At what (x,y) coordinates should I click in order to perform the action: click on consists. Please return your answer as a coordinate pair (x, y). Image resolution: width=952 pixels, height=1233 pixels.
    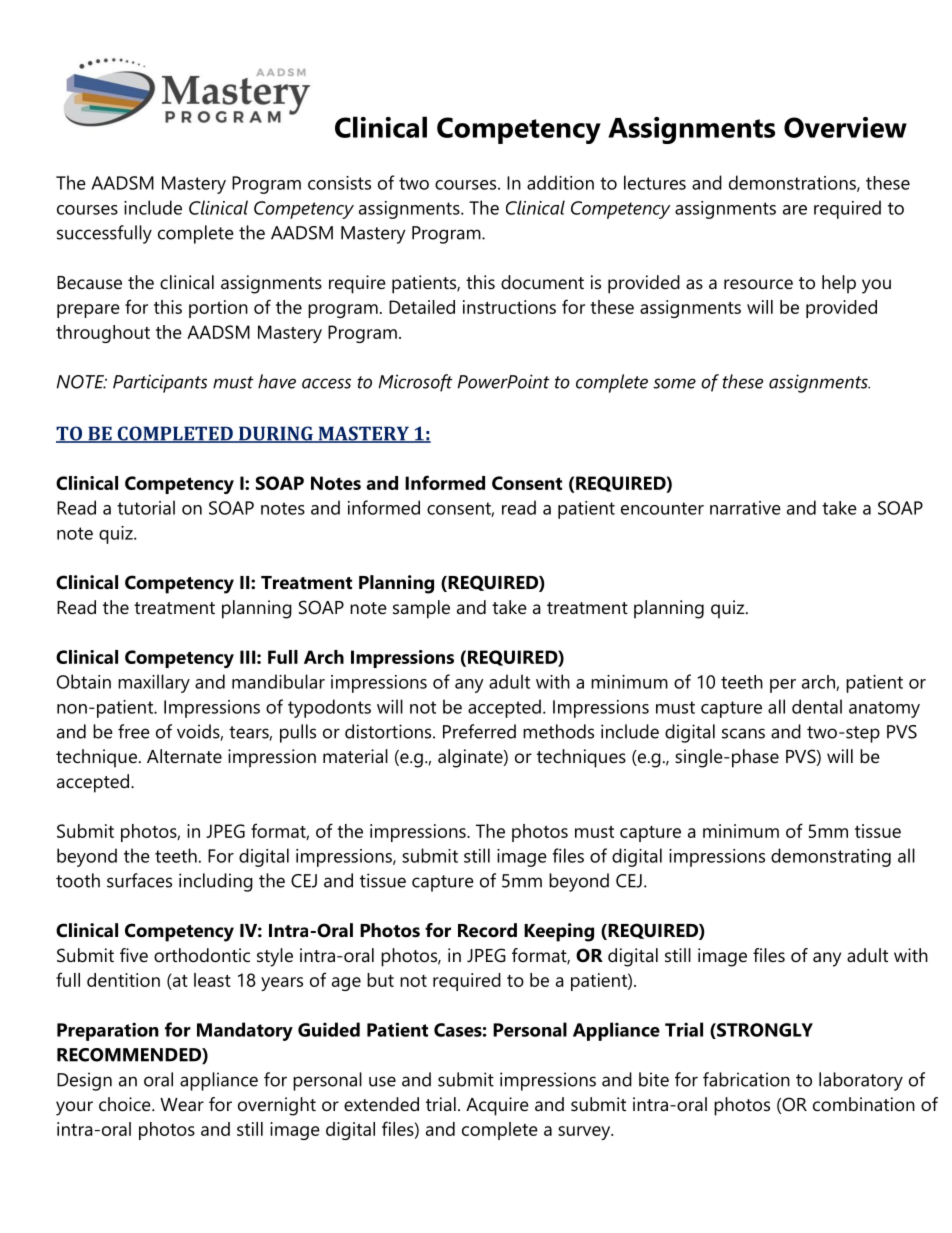
    Looking at the image, I should click on (339, 183).
